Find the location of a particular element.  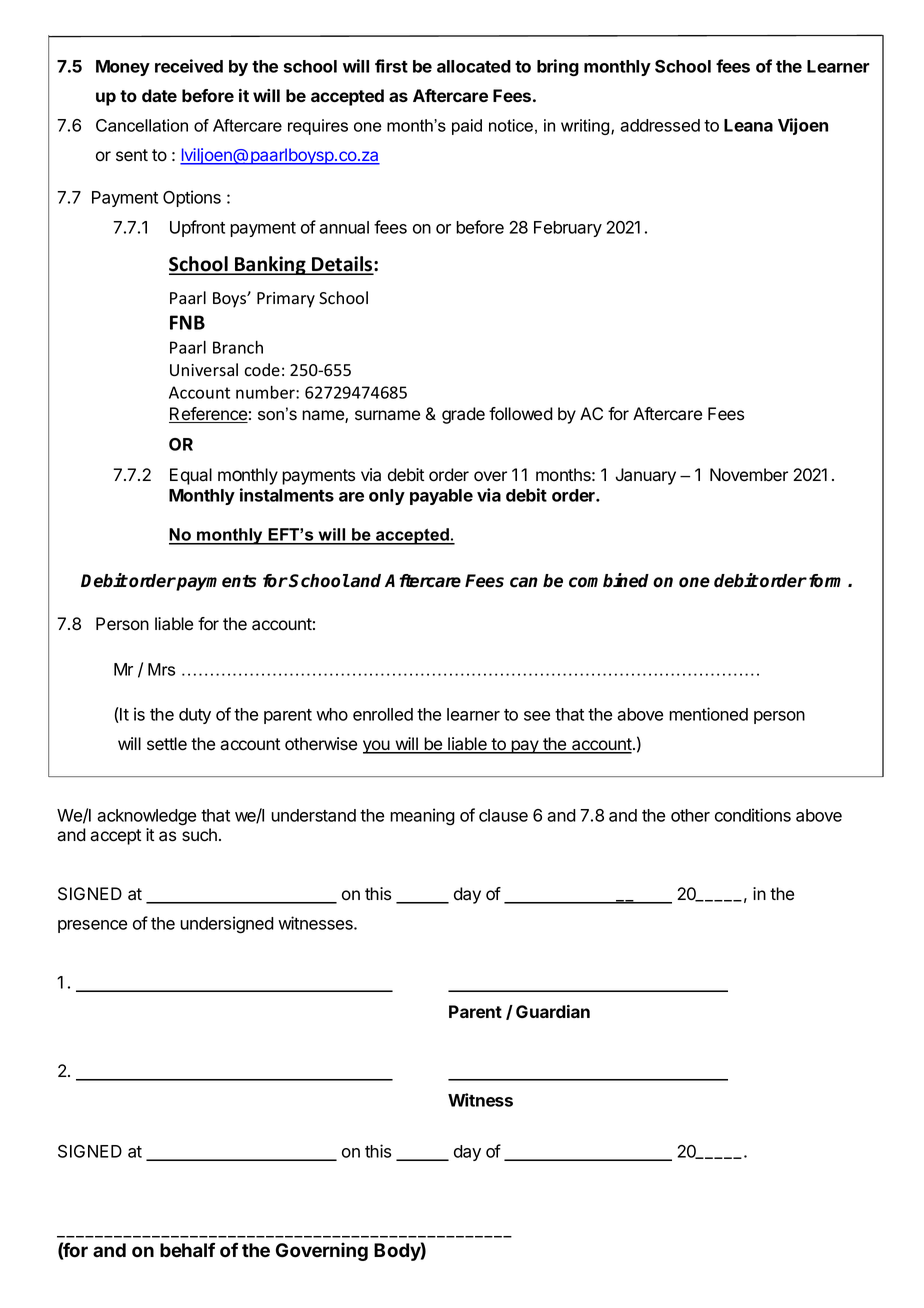

enrolled is located at coordinates (383, 714).
